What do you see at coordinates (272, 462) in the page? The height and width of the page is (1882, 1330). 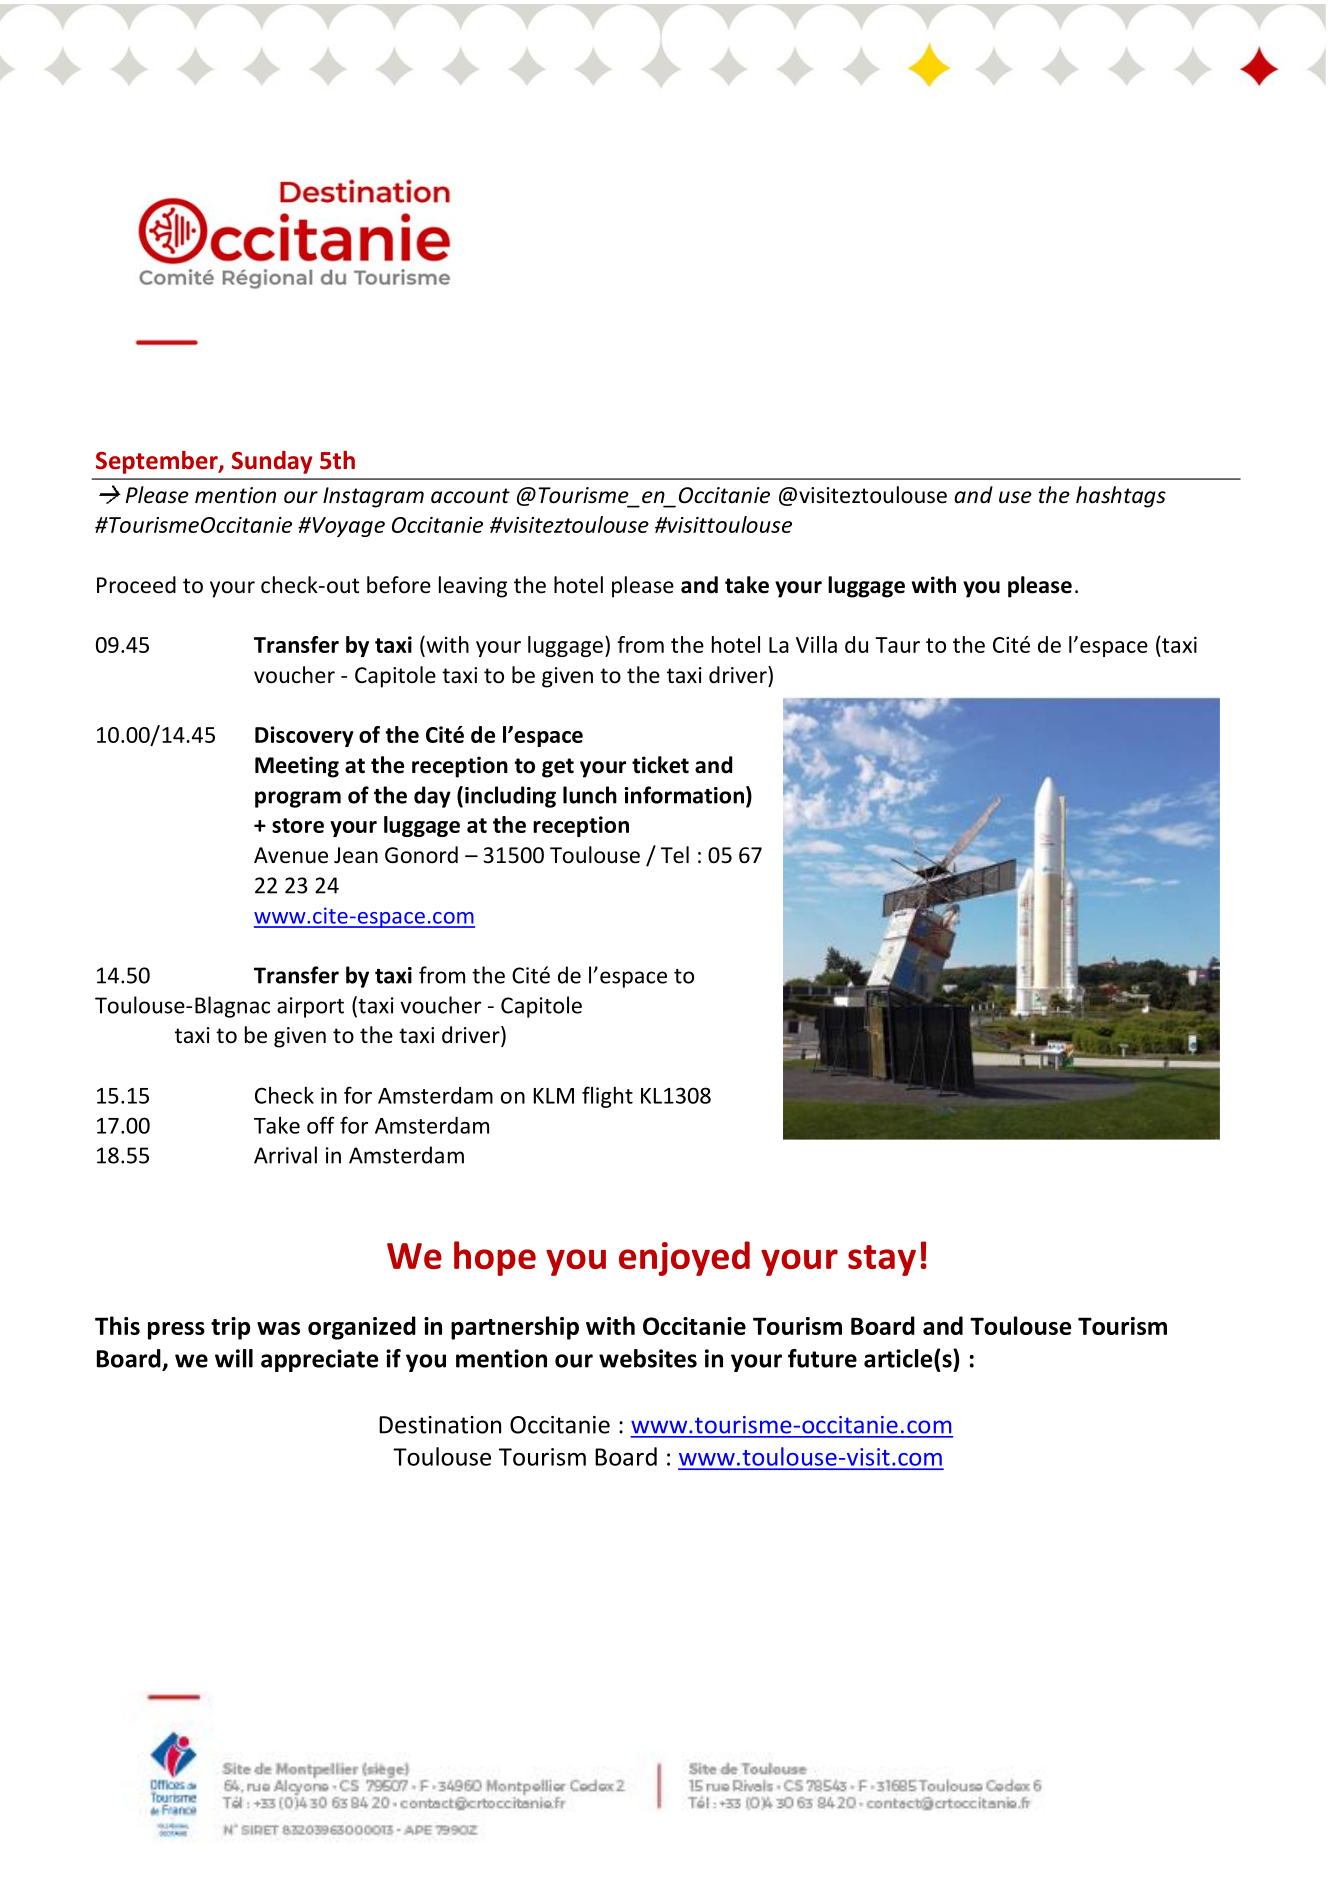 I see `Sunday` at bounding box center [272, 462].
